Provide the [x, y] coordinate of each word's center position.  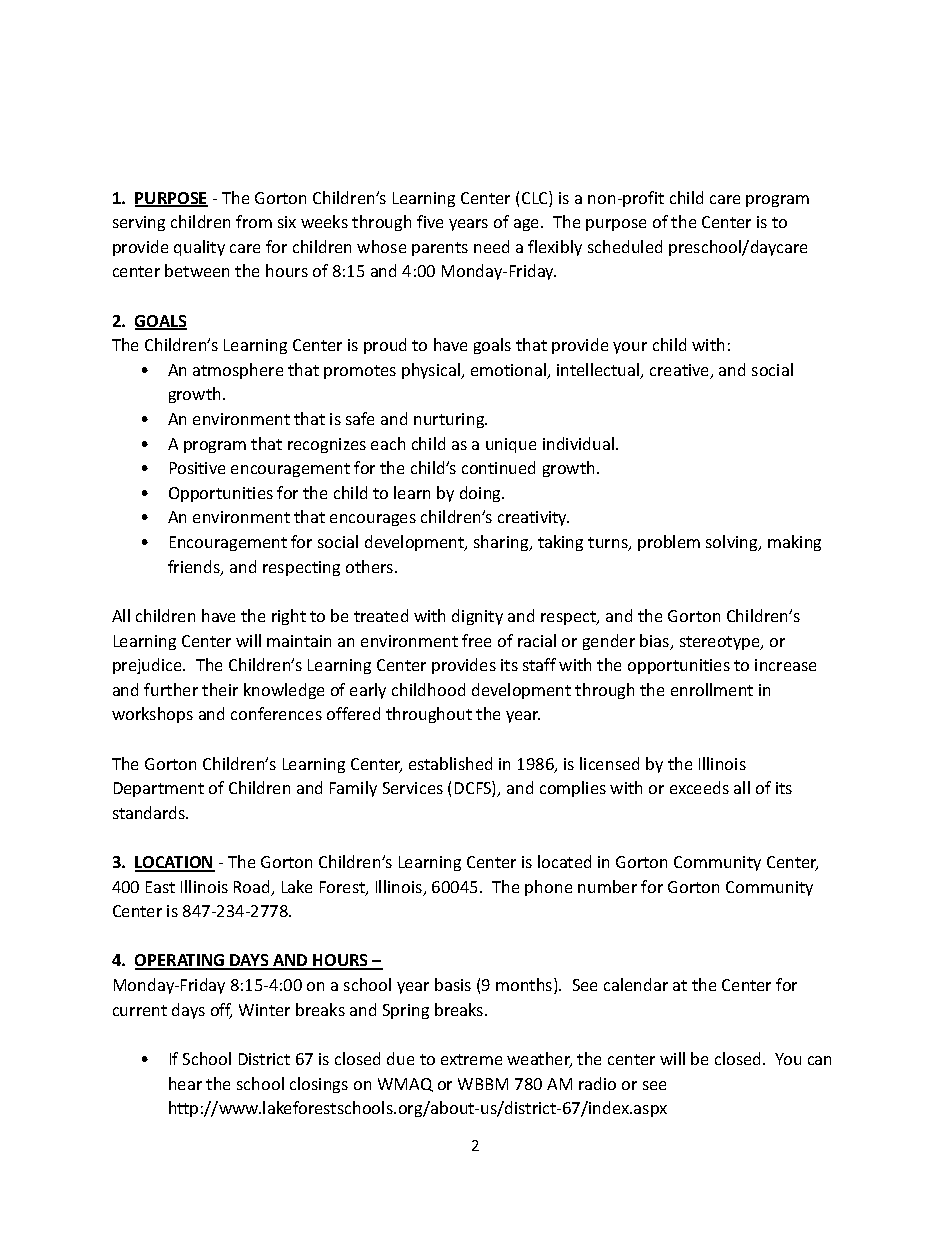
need [491, 246]
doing [482, 494]
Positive [197, 468]
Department [159, 789]
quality [199, 248]
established [450, 763]
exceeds [699, 787]
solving [733, 543]
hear [185, 1083]
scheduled [625, 246]
